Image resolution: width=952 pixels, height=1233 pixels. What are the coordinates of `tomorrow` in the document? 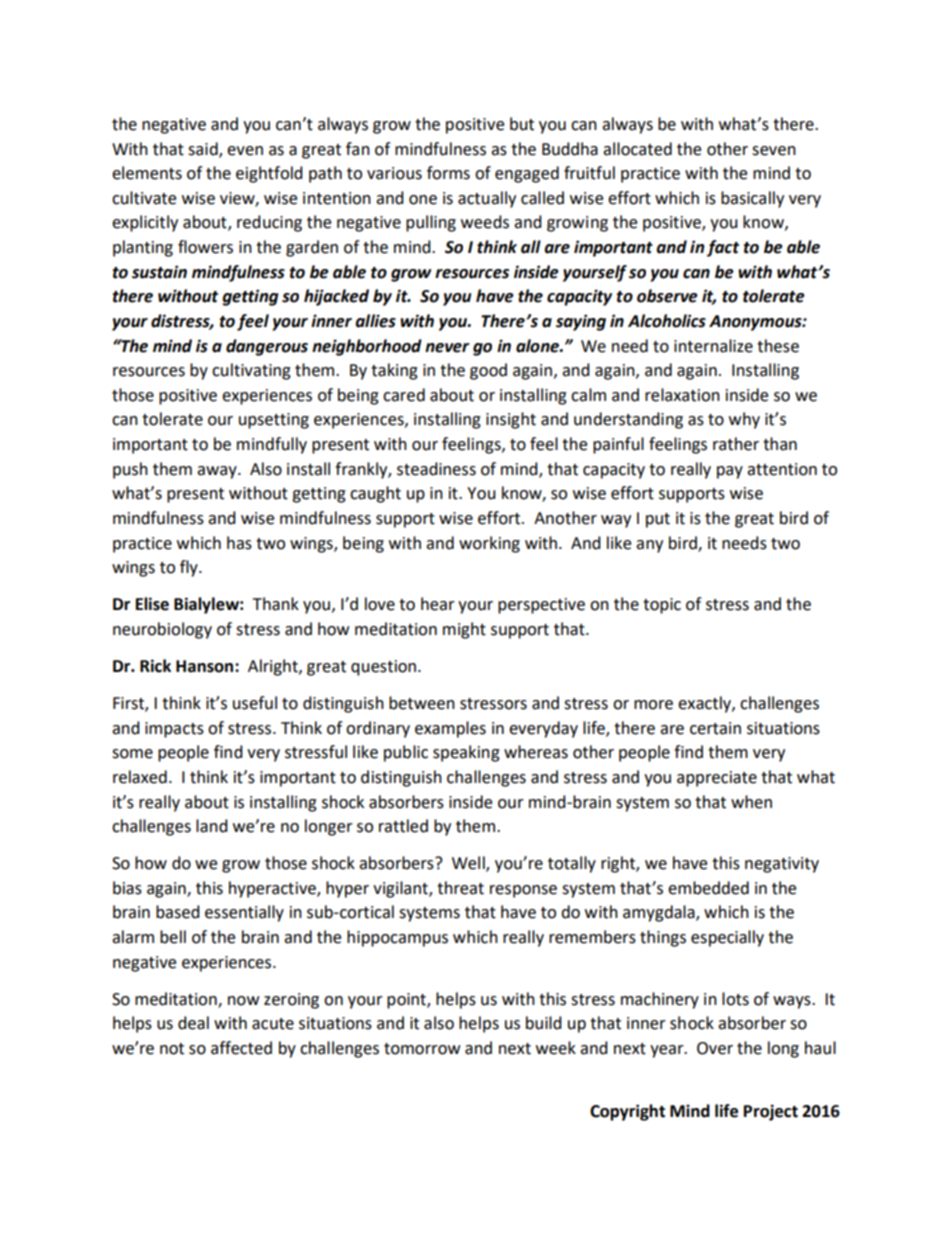 It's located at (422, 1049).
